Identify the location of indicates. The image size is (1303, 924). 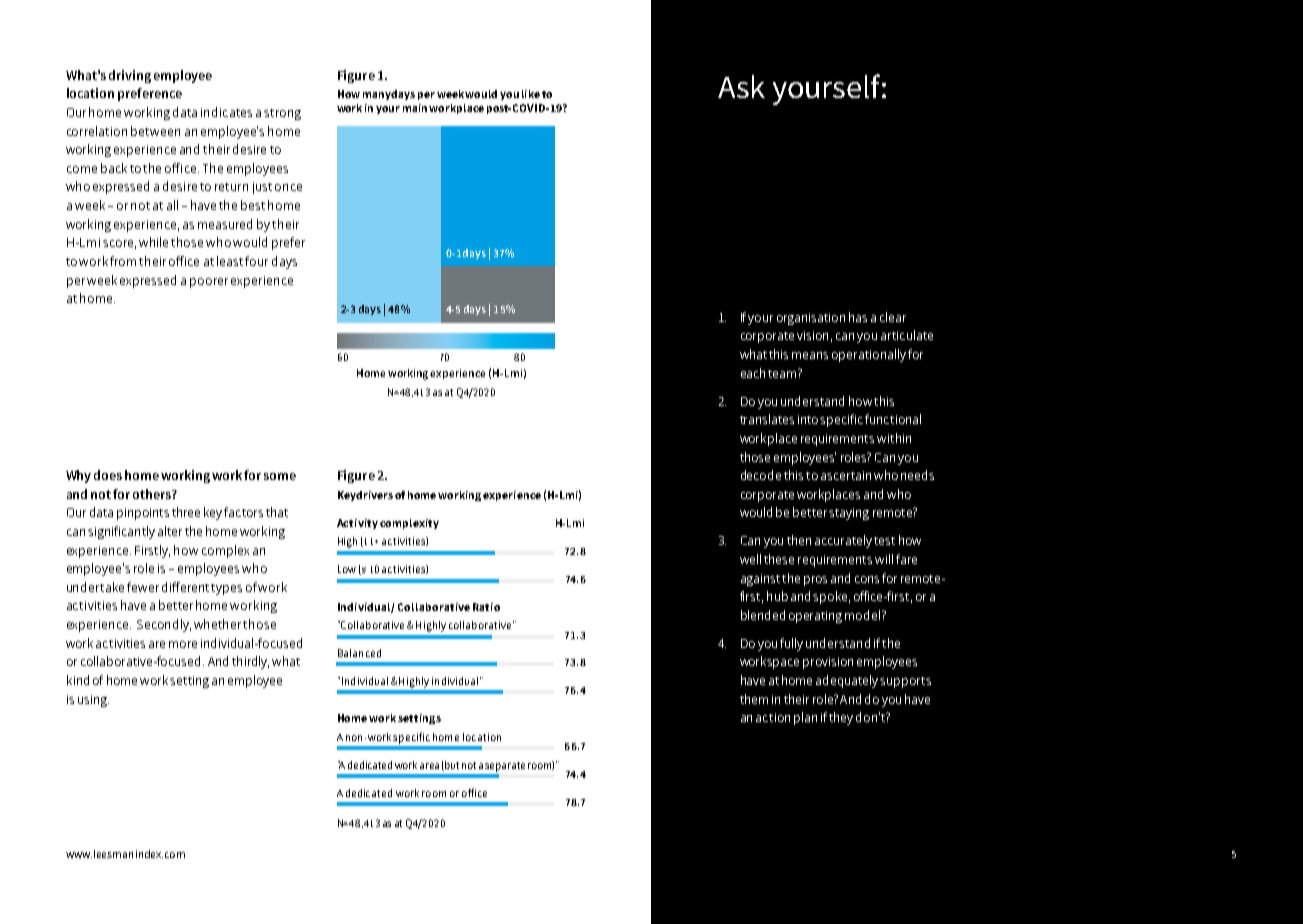
(226, 112).
